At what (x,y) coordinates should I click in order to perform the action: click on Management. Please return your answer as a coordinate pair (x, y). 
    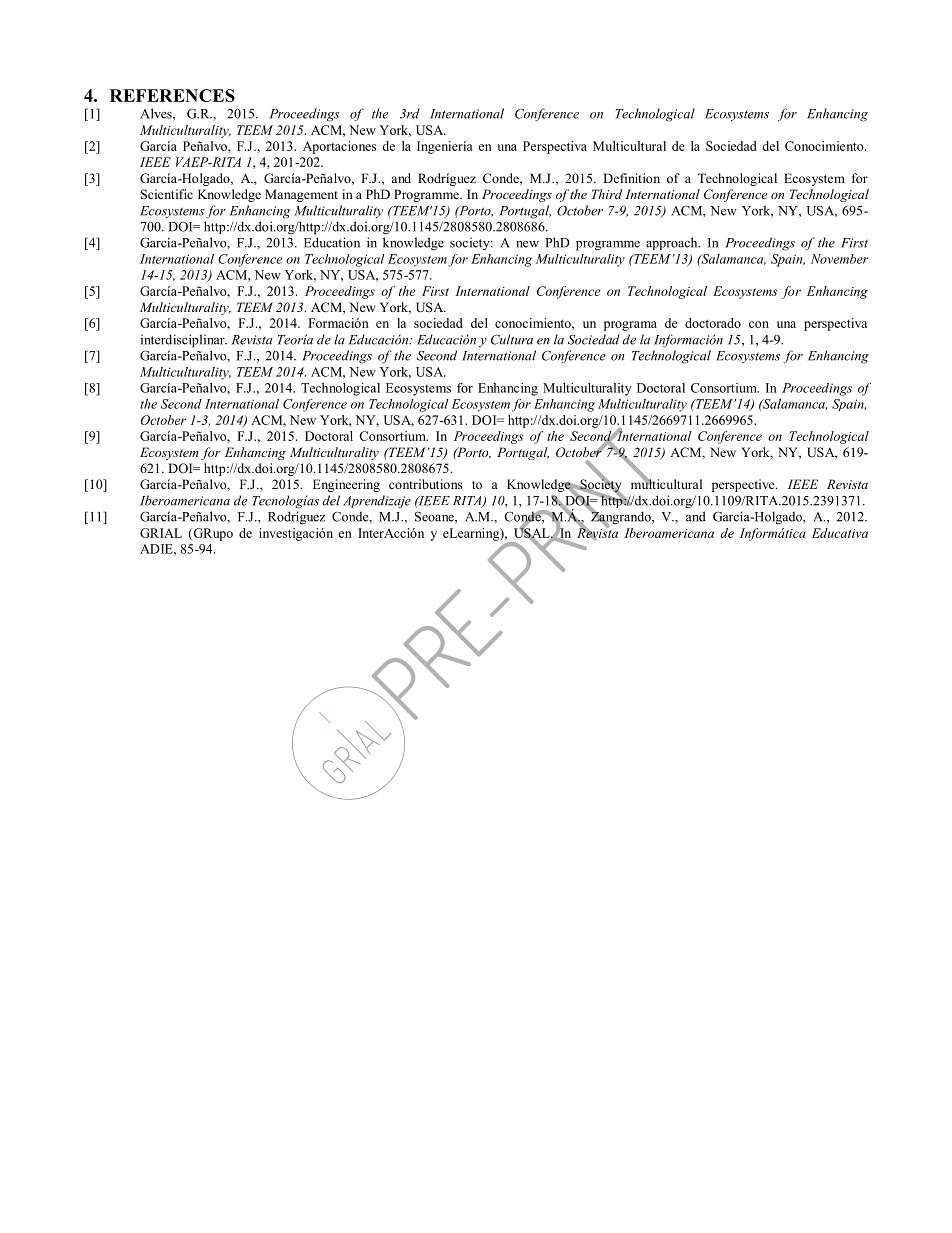
    Looking at the image, I should click on (301, 195).
